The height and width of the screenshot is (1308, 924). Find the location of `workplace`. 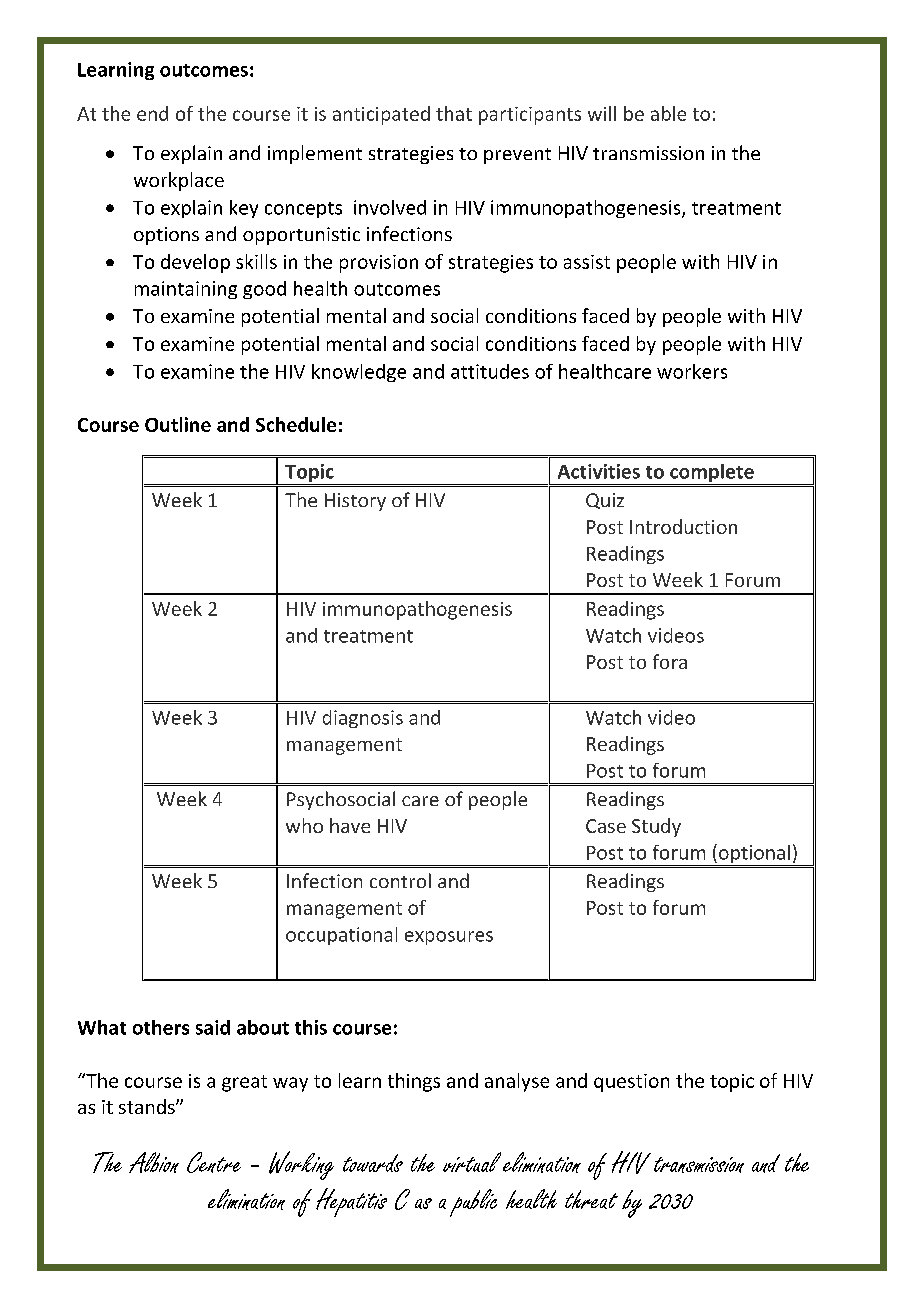

workplace is located at coordinates (179, 181).
